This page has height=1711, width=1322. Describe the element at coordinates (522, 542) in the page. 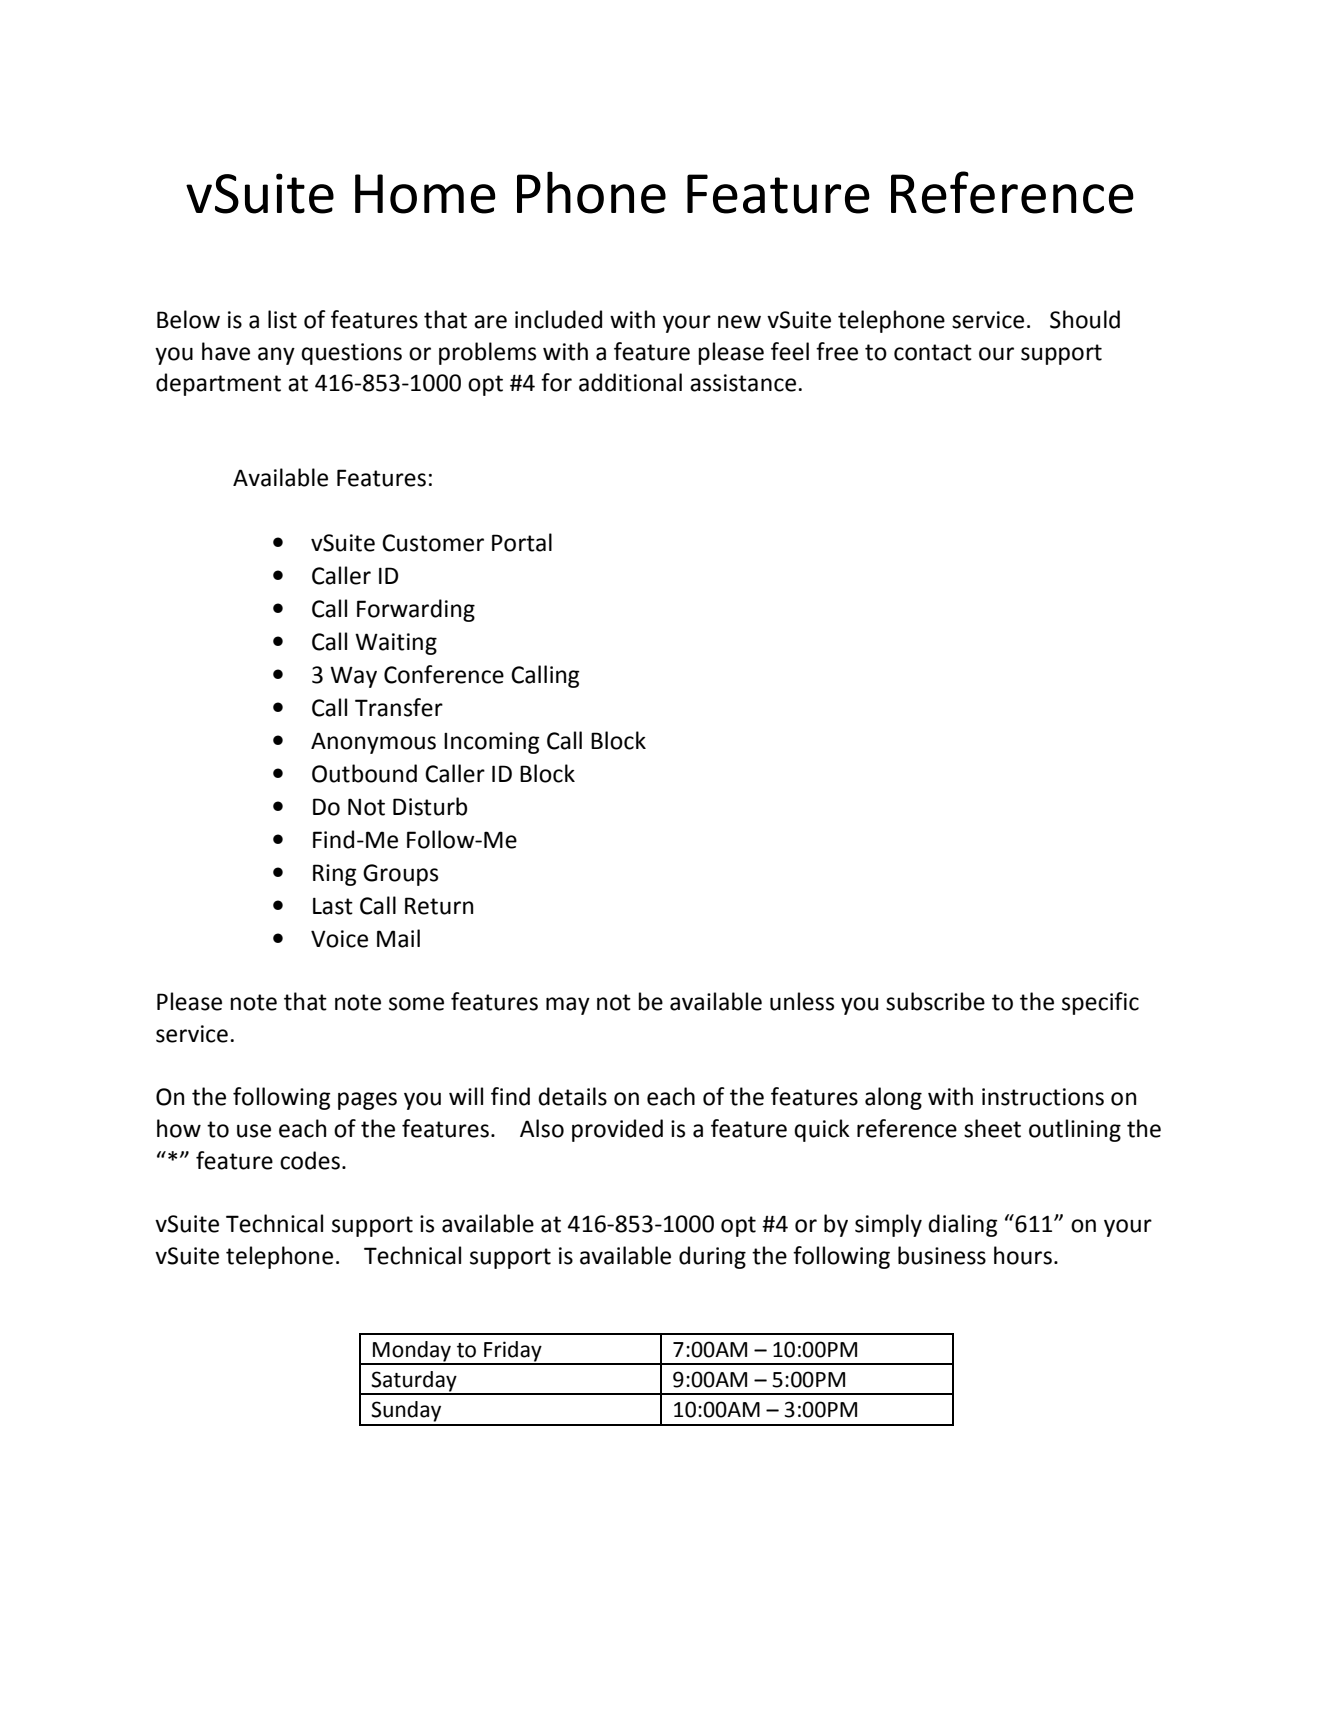

I see `Portal` at that location.
